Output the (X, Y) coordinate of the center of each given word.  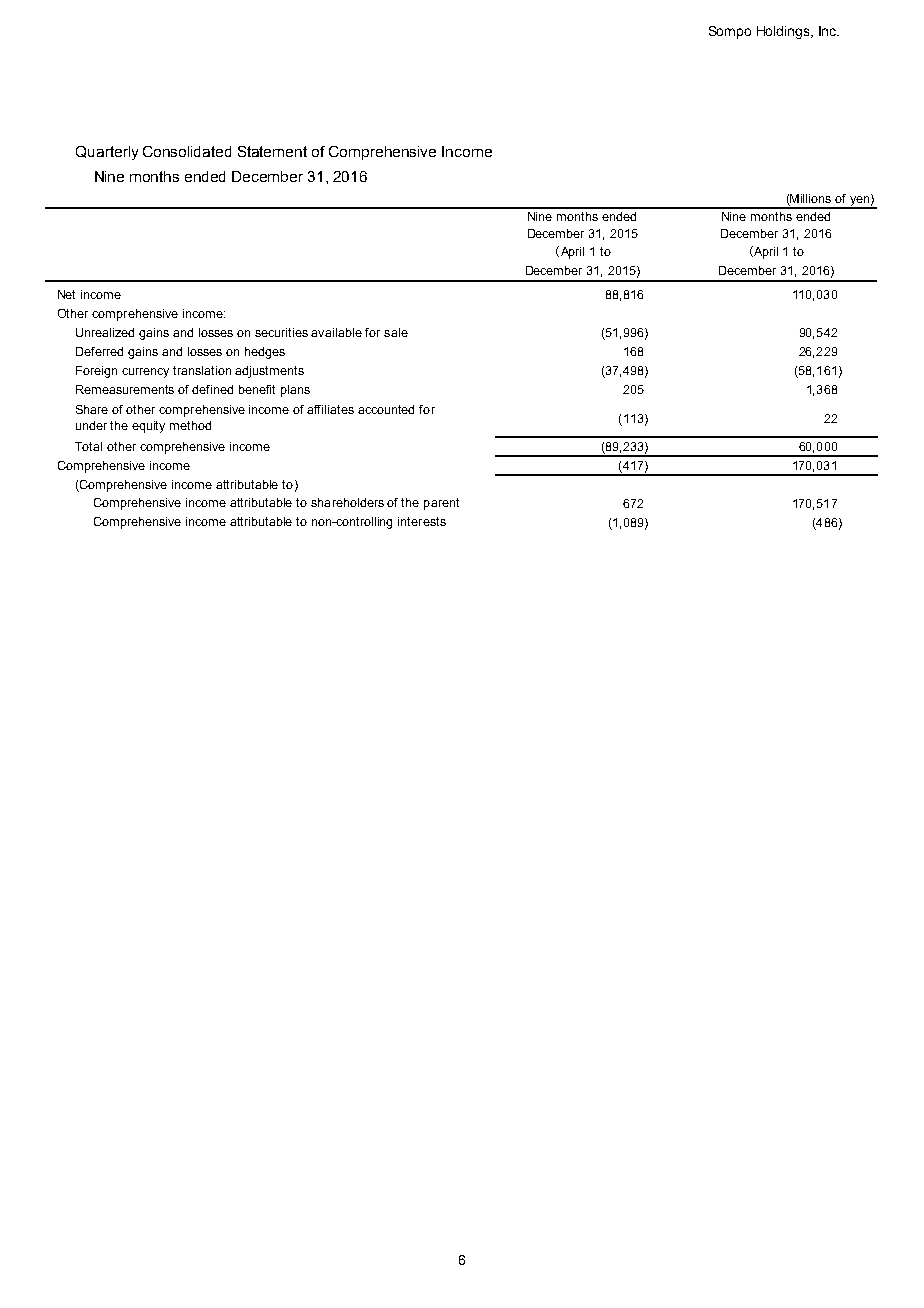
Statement (272, 151)
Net (66, 294)
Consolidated (187, 151)
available (336, 332)
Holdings (784, 32)
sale (396, 332)
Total (88, 446)
